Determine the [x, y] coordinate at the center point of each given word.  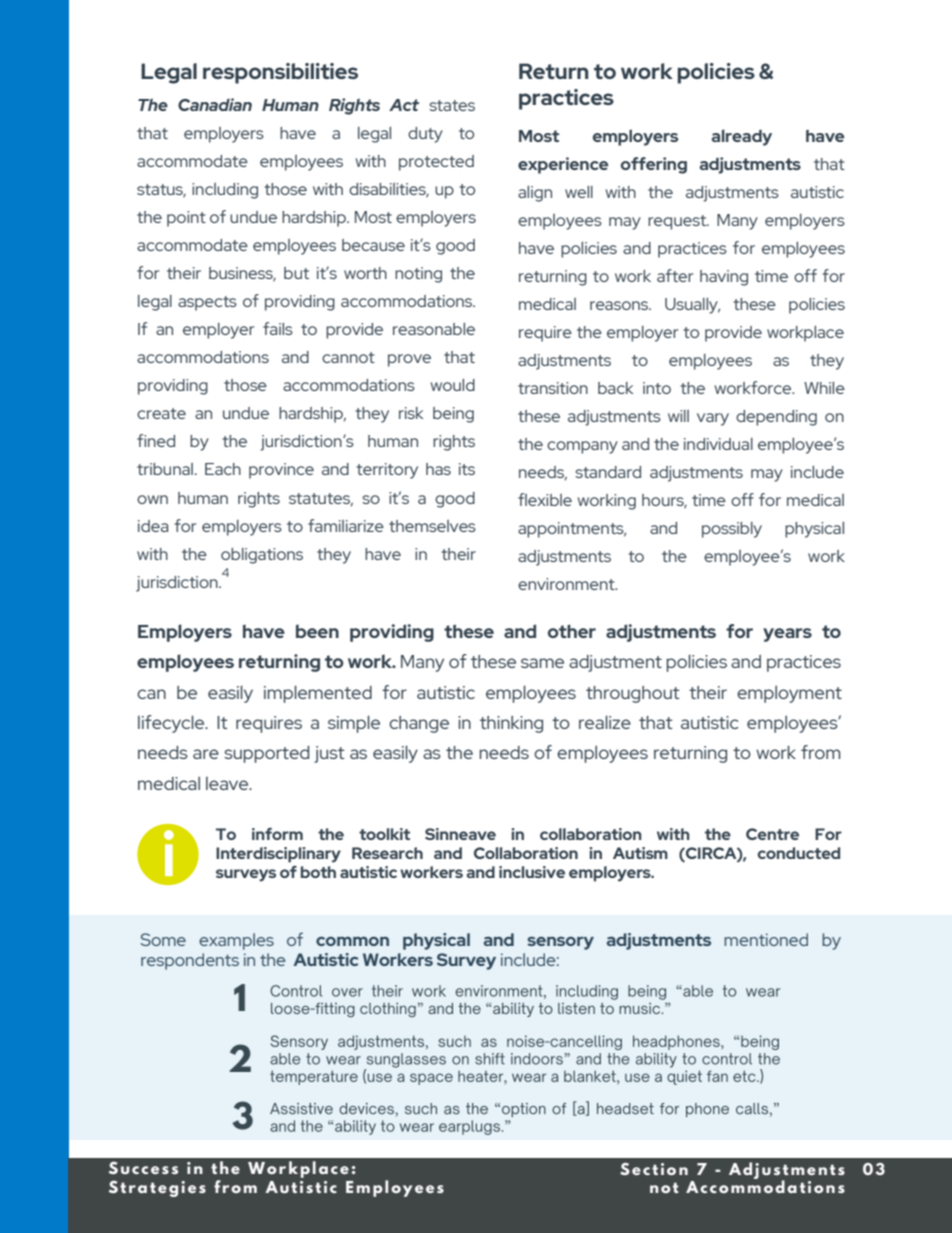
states [452, 105]
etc [745, 1076]
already [742, 137]
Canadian [215, 104]
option [522, 1110]
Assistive [301, 1108]
